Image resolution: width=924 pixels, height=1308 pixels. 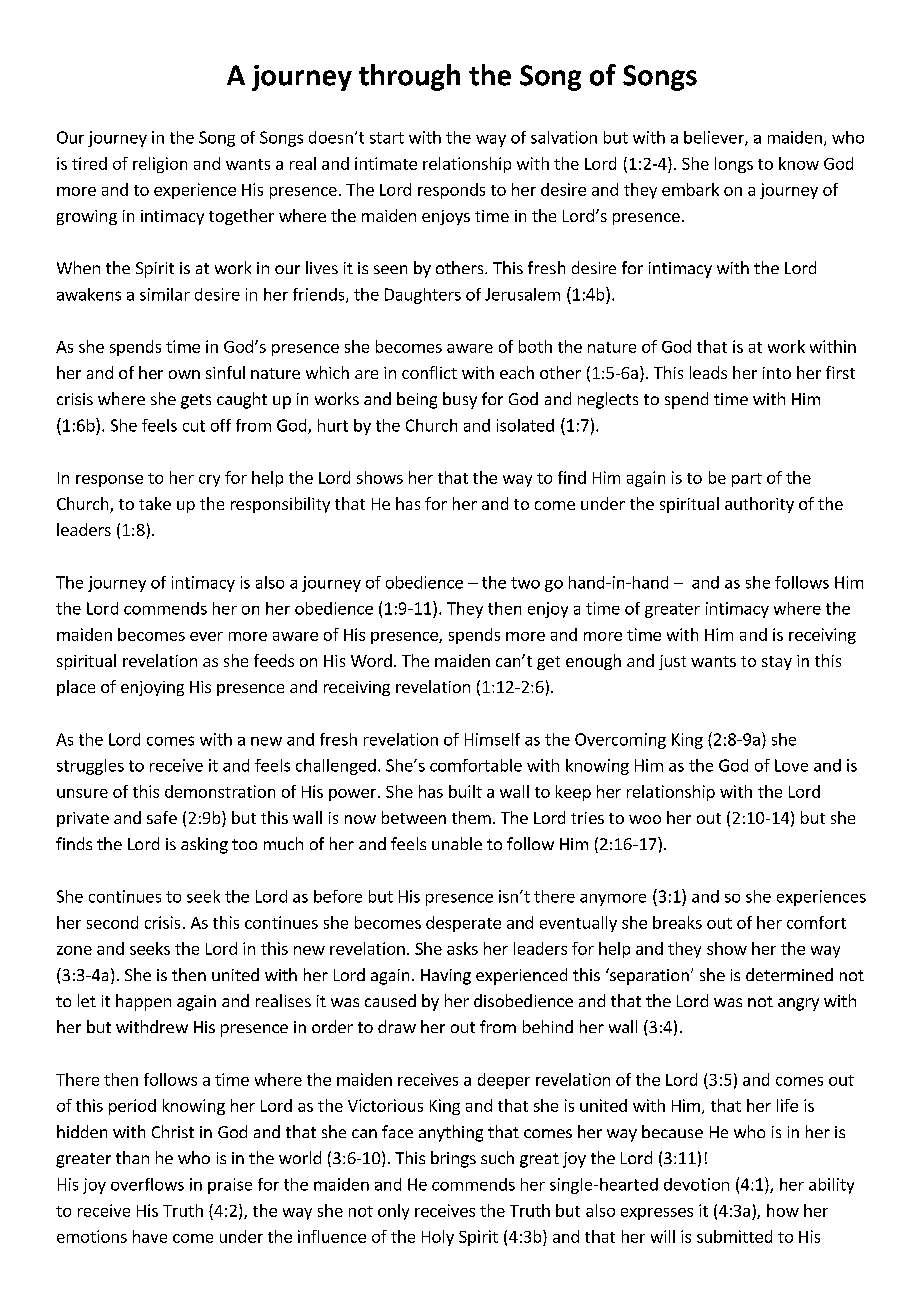 What do you see at coordinates (147, 1184) in the screenshot?
I see `overflows` at bounding box center [147, 1184].
